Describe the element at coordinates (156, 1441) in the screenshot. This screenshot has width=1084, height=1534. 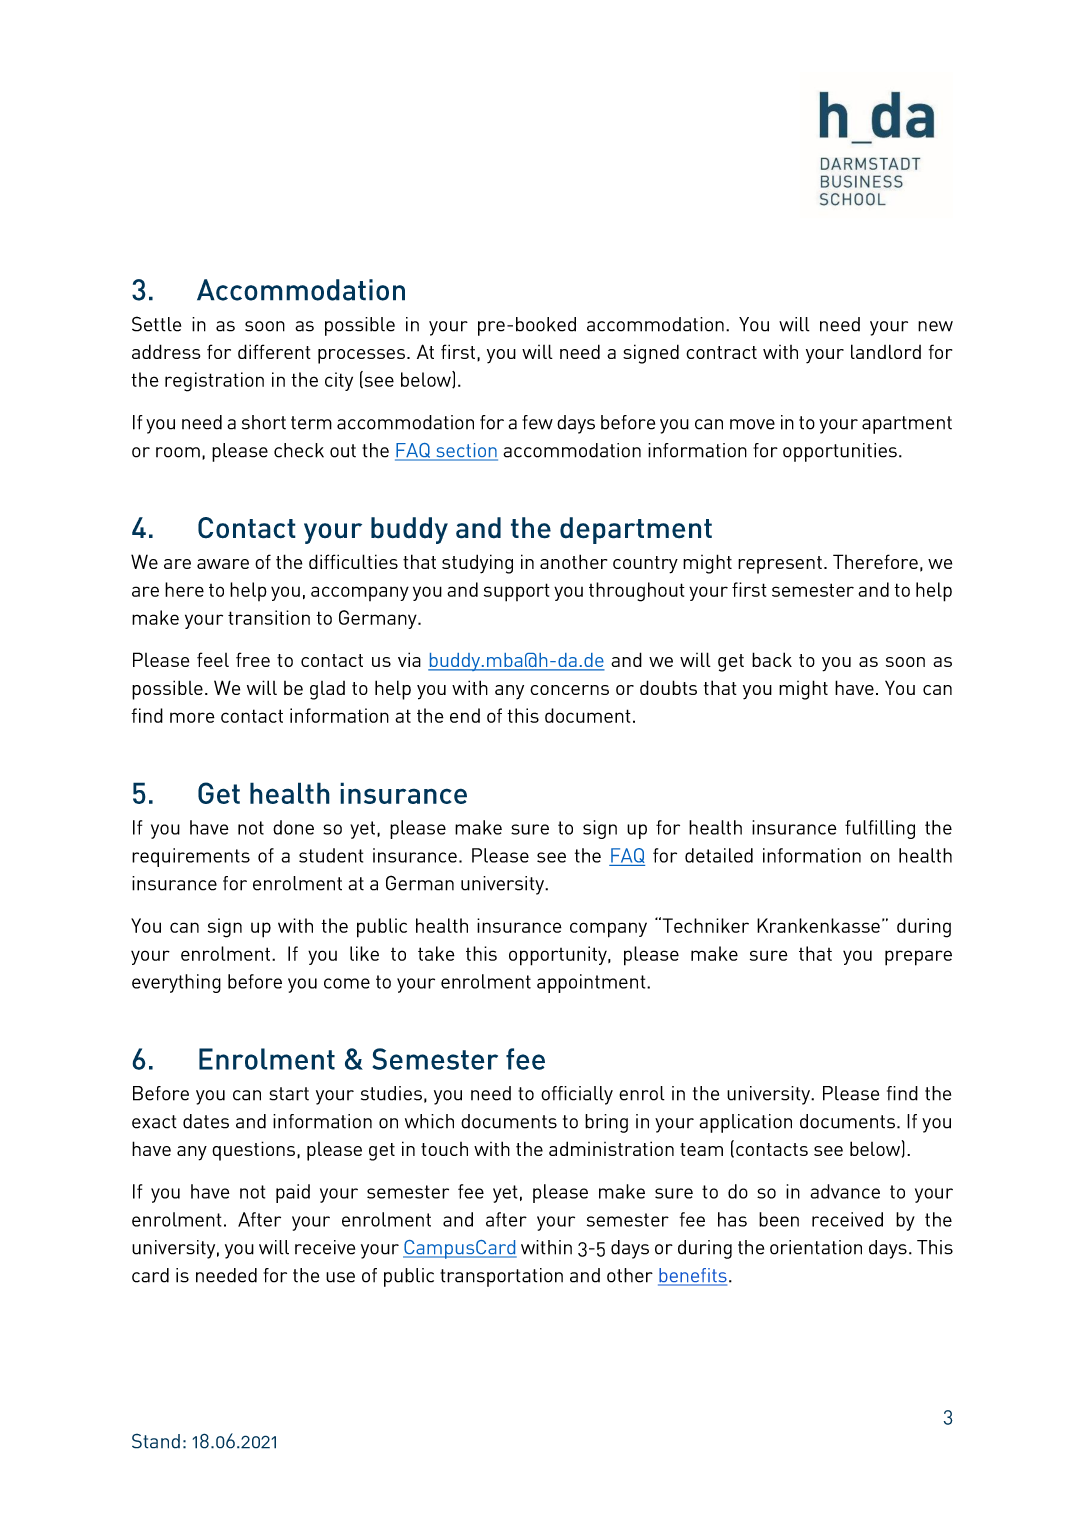
I see `Stand` at that location.
